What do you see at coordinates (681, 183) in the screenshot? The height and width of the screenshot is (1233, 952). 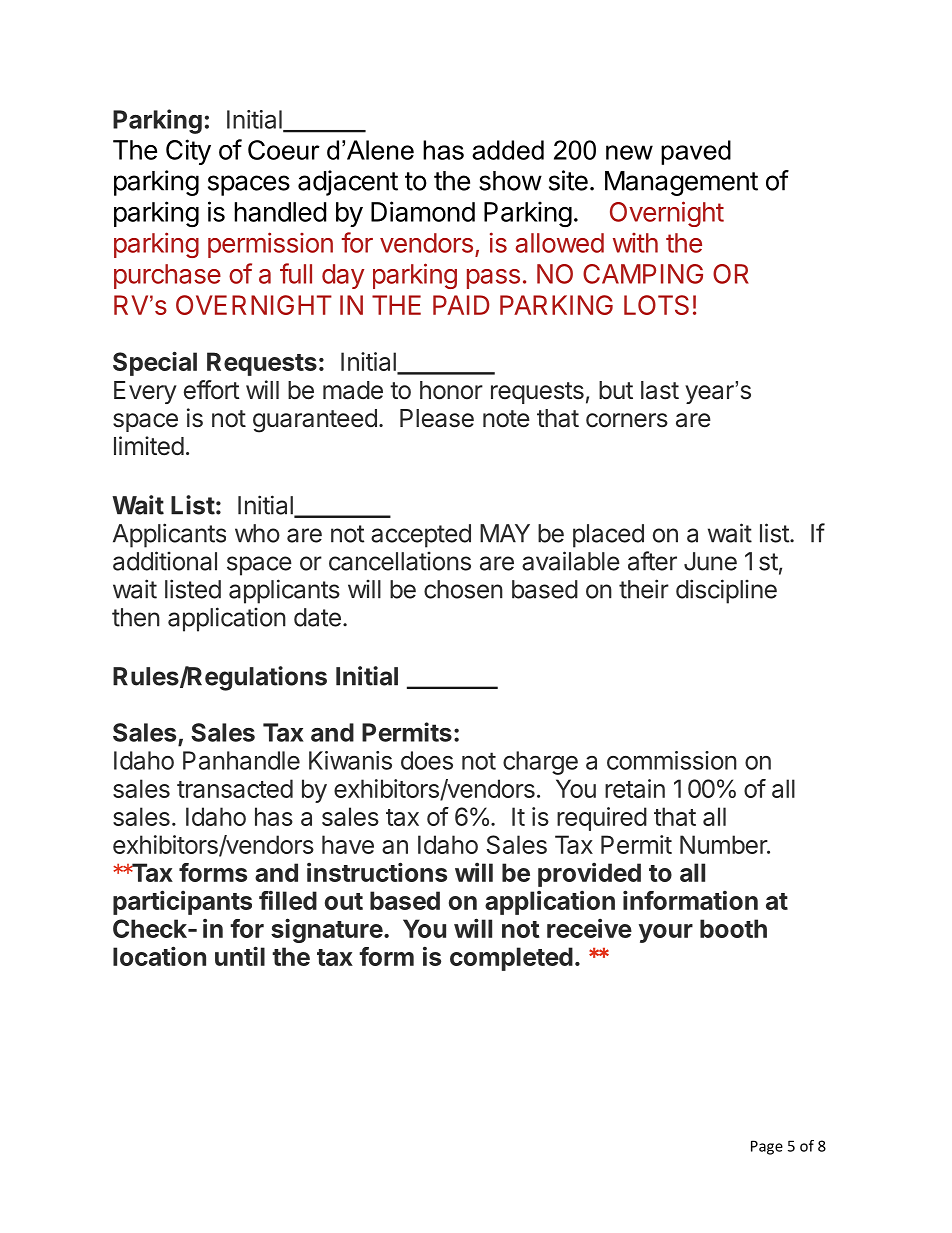 I see `Management` at bounding box center [681, 183].
